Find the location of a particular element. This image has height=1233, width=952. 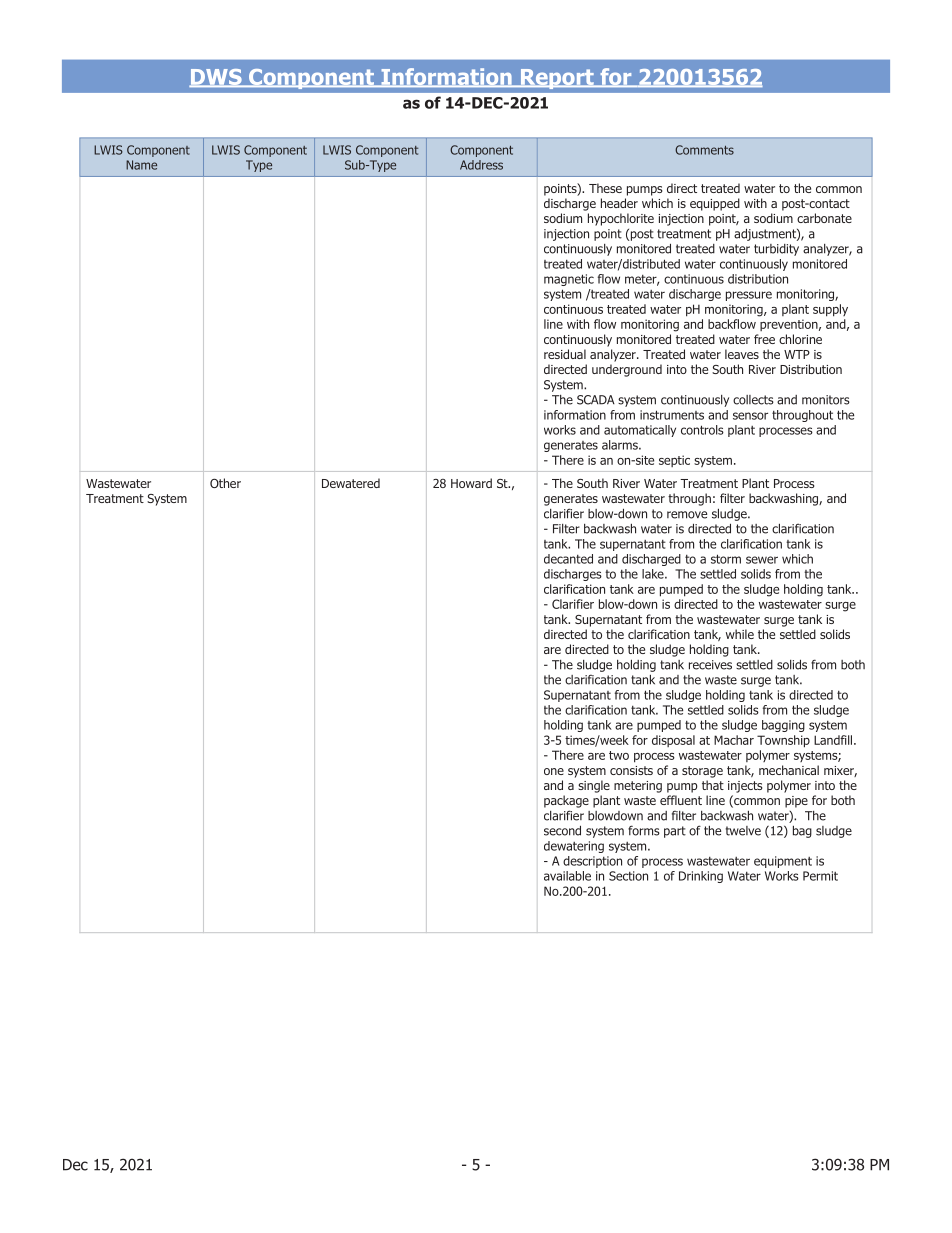

second is located at coordinates (562, 830).
